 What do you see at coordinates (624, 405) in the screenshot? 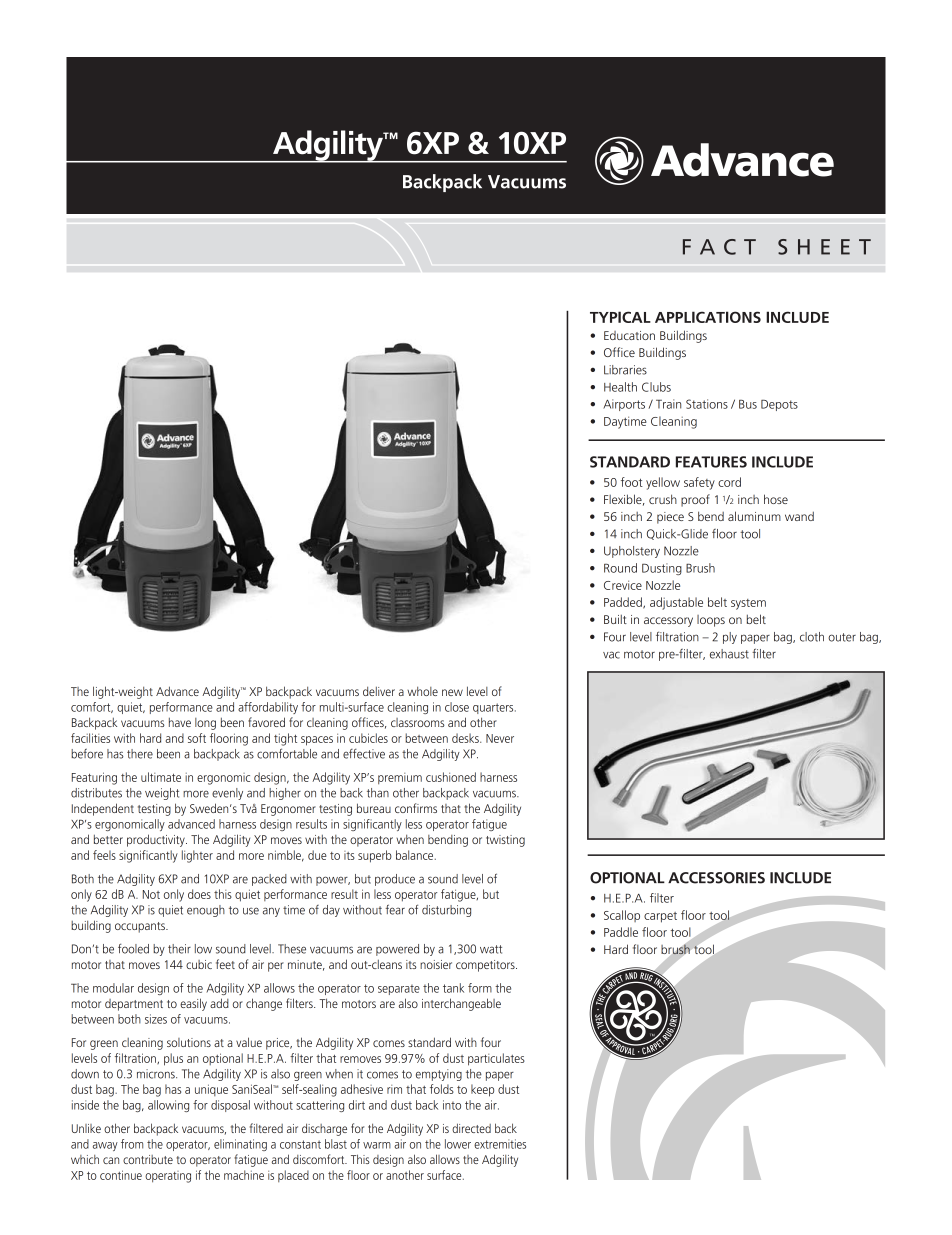
I see `Airports` at bounding box center [624, 405].
